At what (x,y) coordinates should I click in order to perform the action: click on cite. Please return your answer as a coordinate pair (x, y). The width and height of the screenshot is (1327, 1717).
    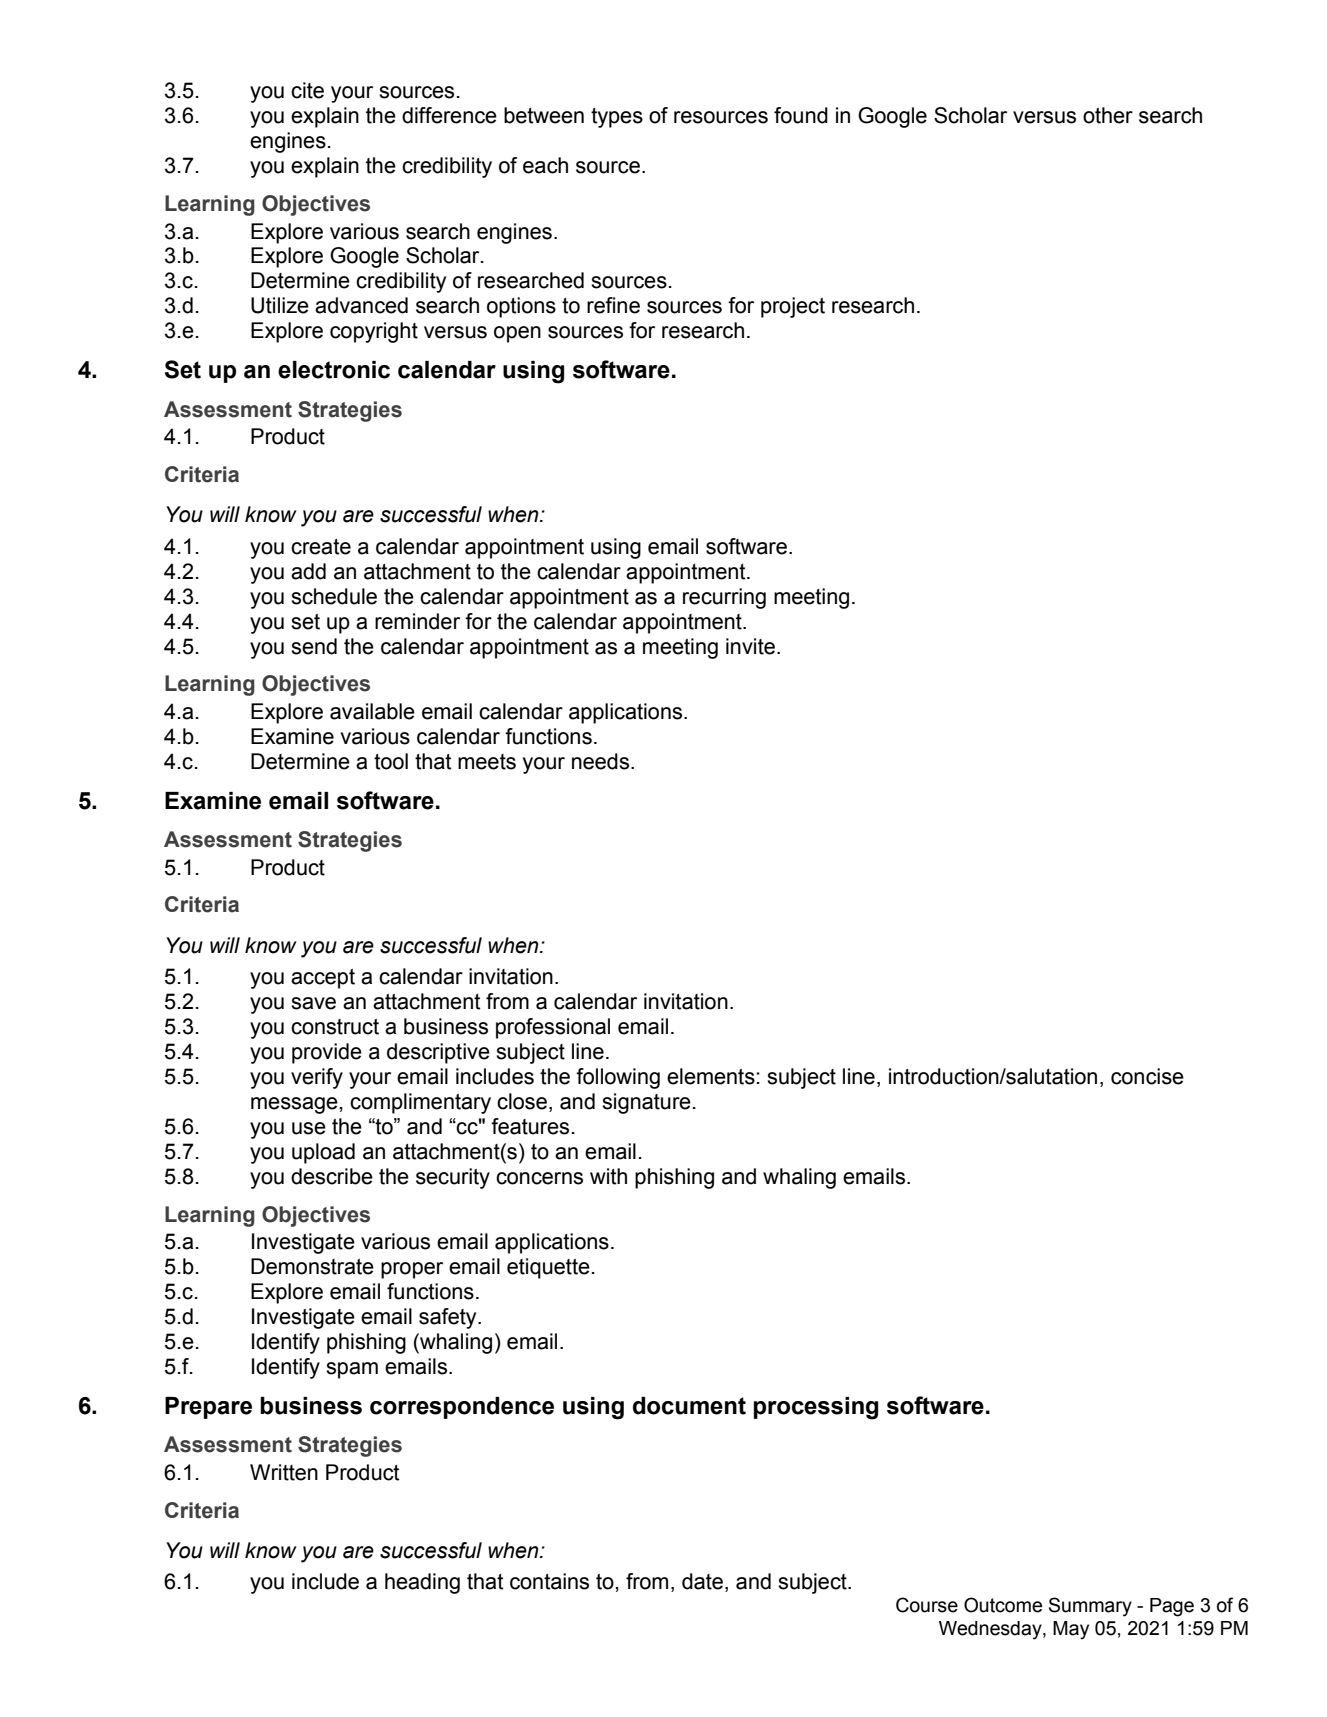
    Looking at the image, I should click on (307, 90).
